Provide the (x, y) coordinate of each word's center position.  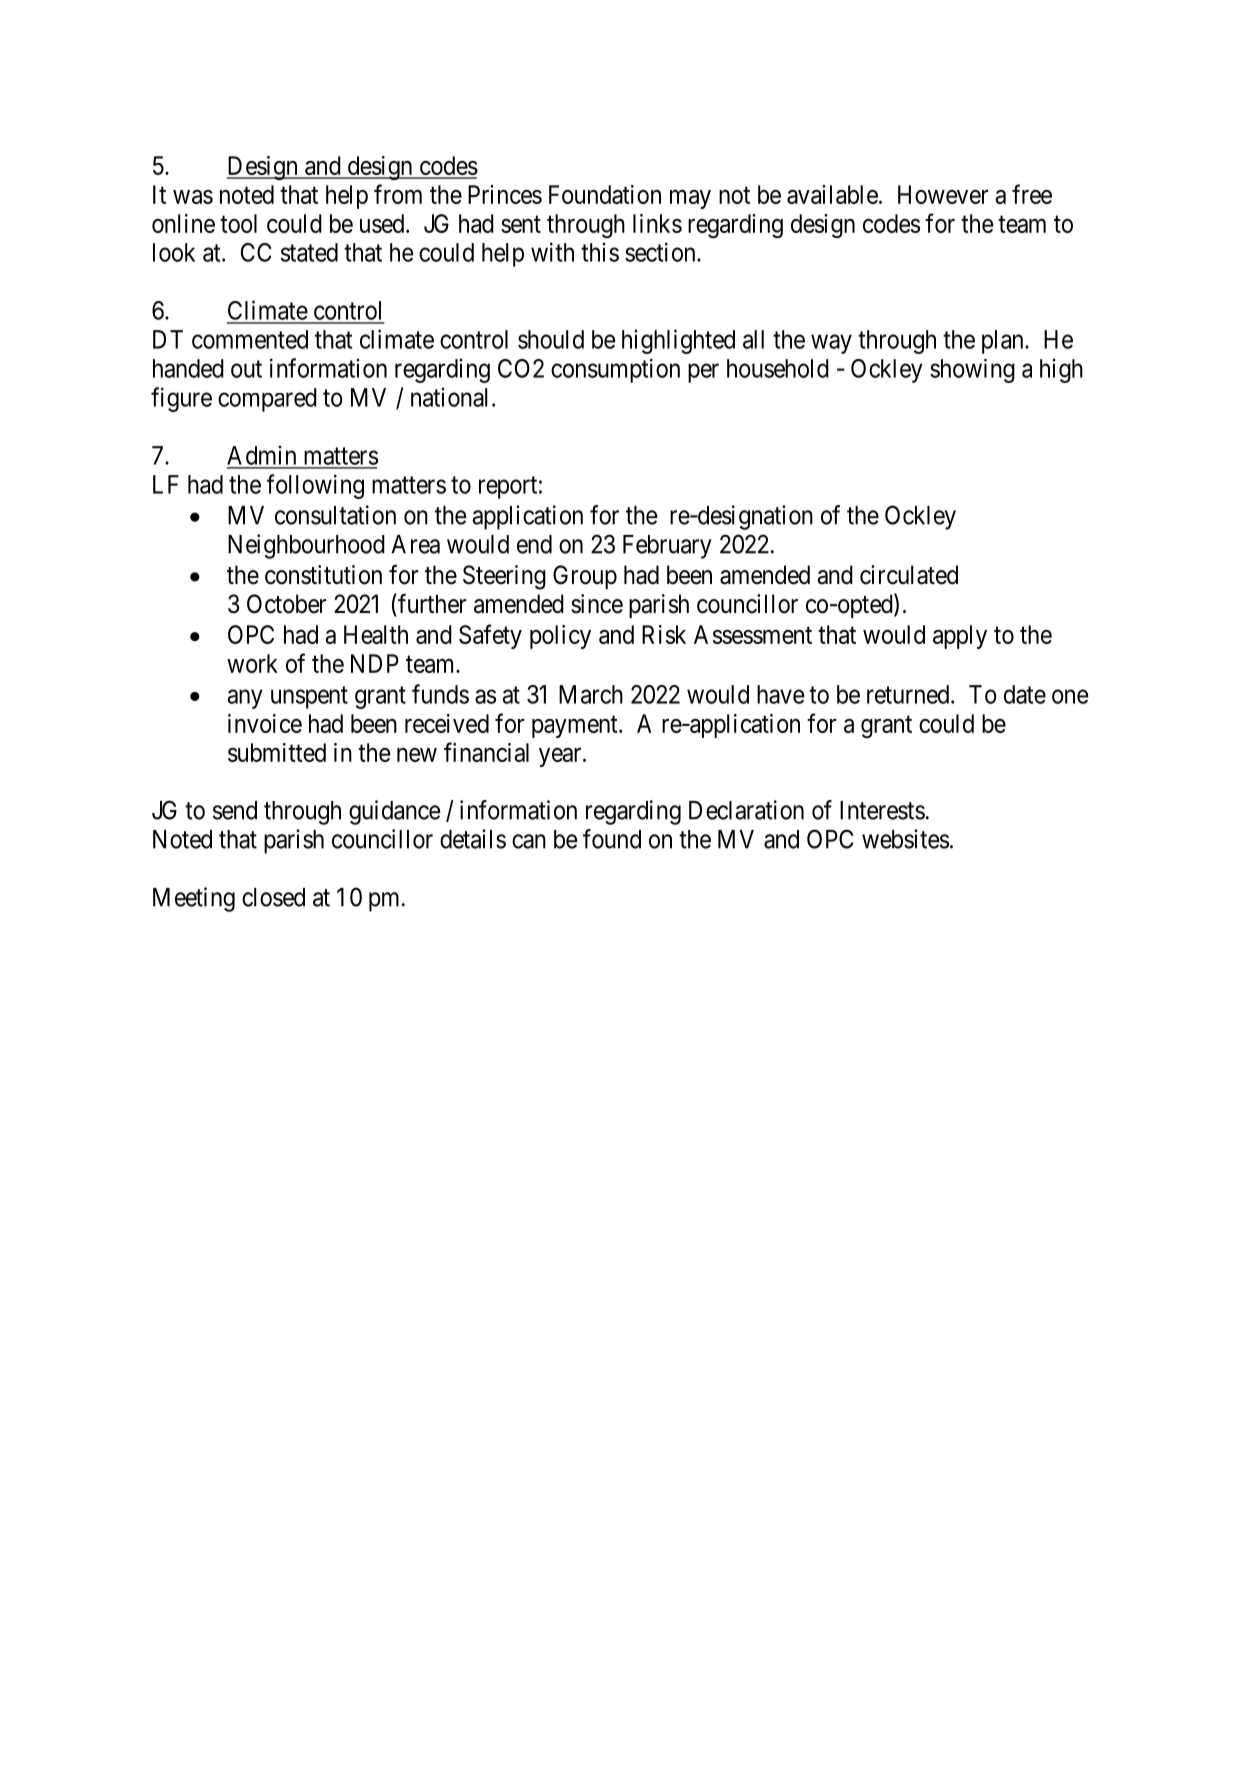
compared (267, 400)
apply (960, 637)
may (690, 199)
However (943, 194)
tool (238, 223)
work (252, 663)
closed (273, 897)
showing (972, 371)
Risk (664, 634)
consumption (615, 371)
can (529, 841)
